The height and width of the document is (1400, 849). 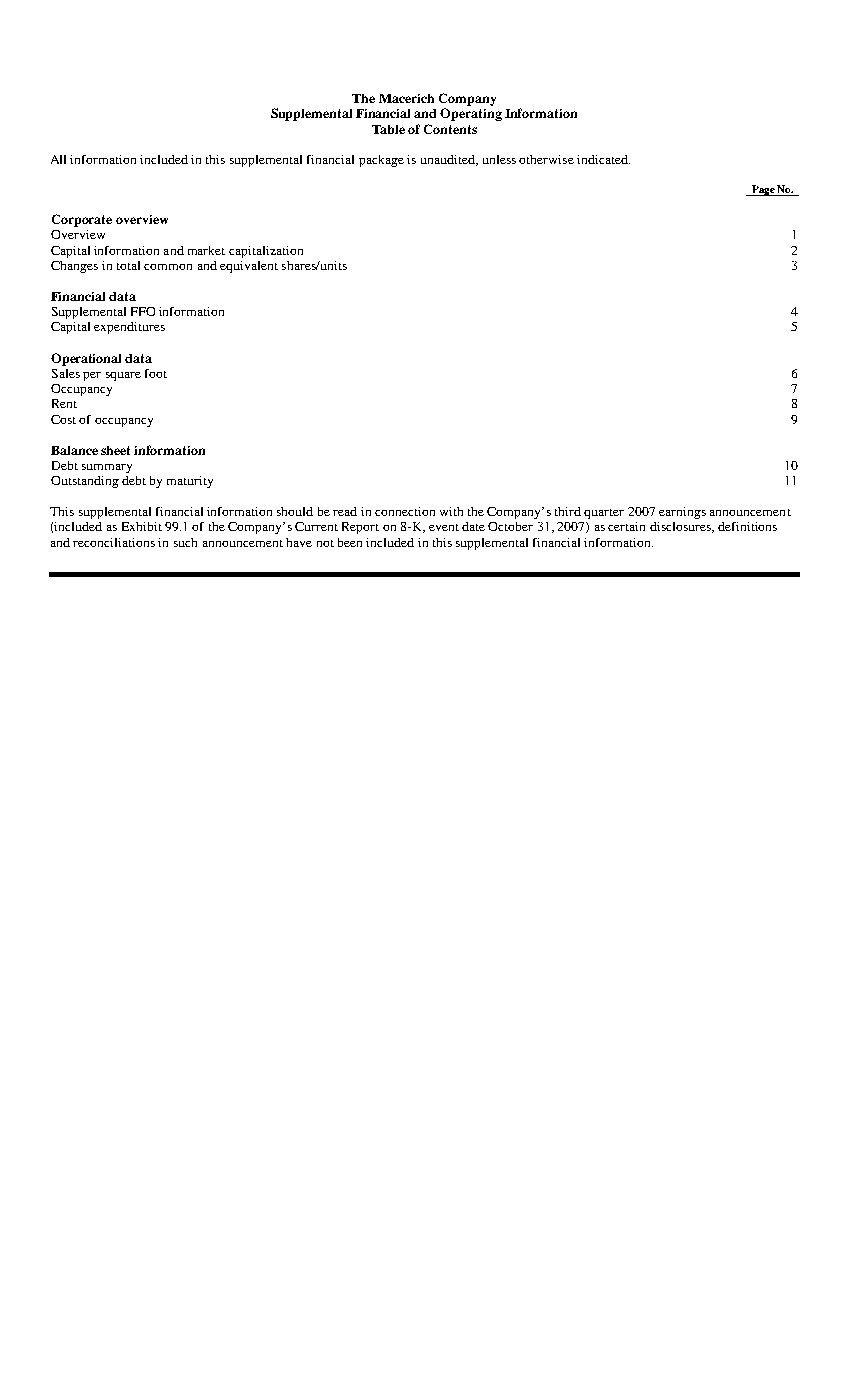 What do you see at coordinates (142, 526) in the document?
I see `Exhibit` at bounding box center [142, 526].
